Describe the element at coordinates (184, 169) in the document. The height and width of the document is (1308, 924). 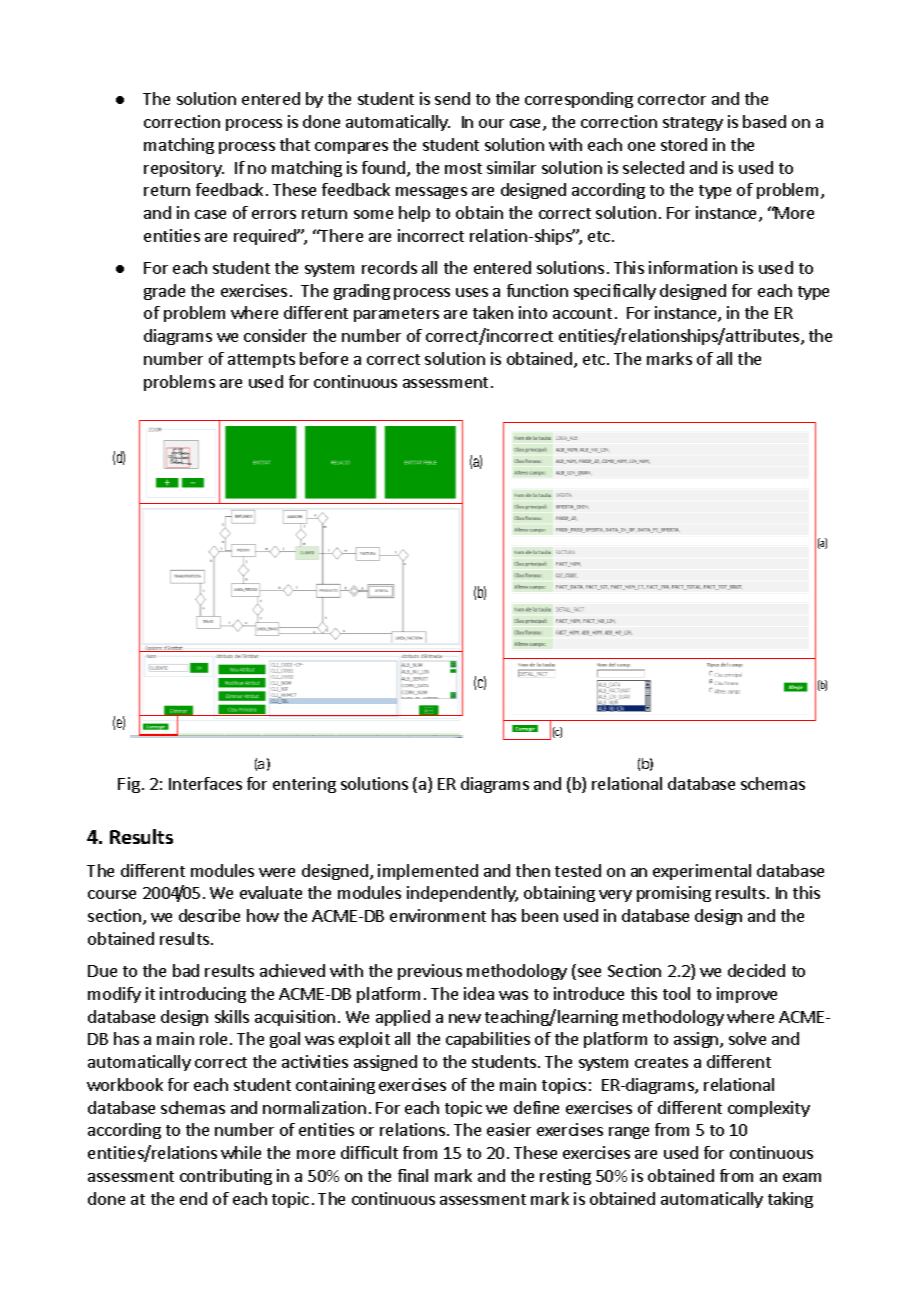
I see `repository` at that location.
